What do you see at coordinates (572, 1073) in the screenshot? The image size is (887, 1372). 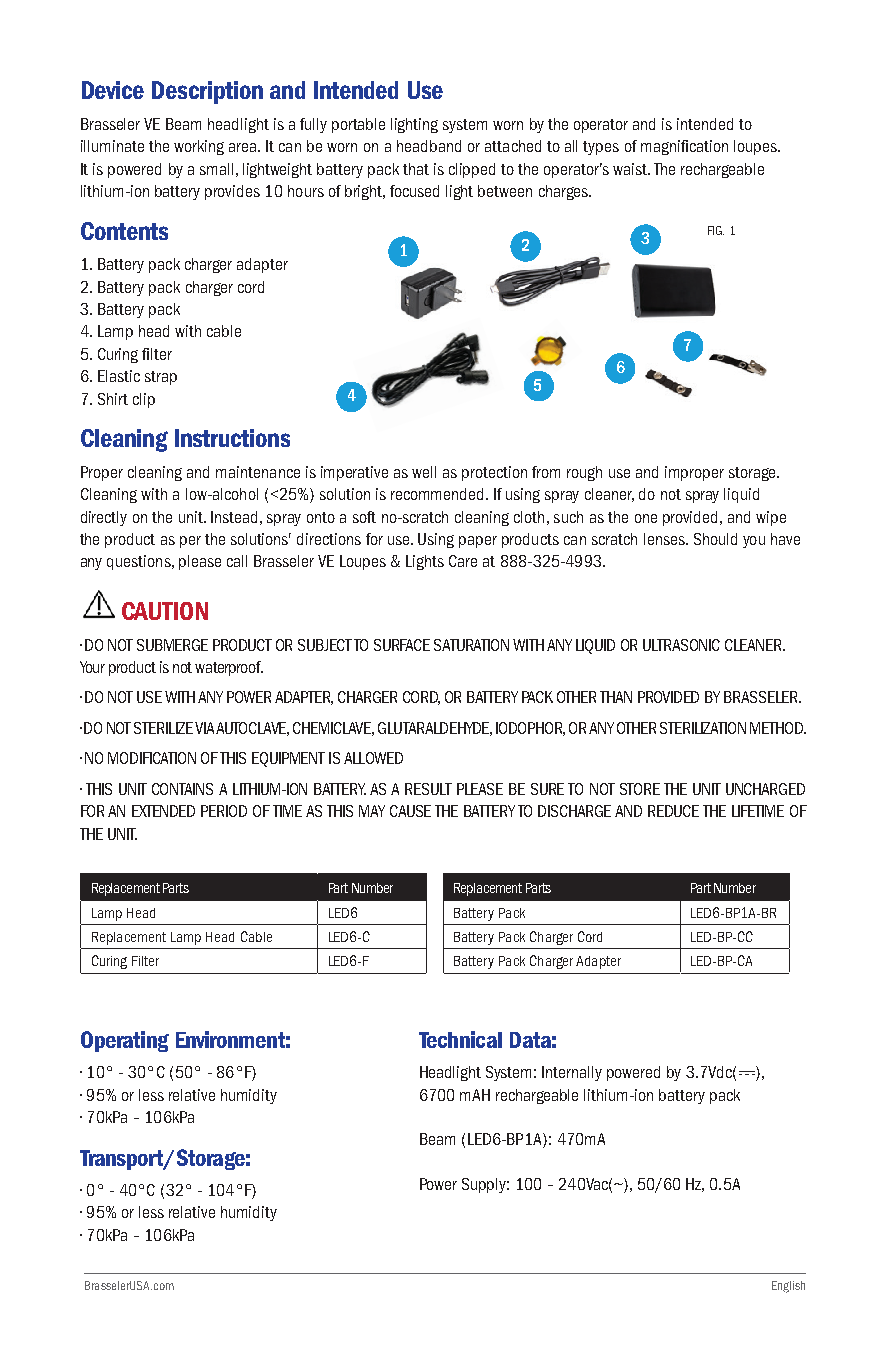 I see `Internally` at bounding box center [572, 1073].
